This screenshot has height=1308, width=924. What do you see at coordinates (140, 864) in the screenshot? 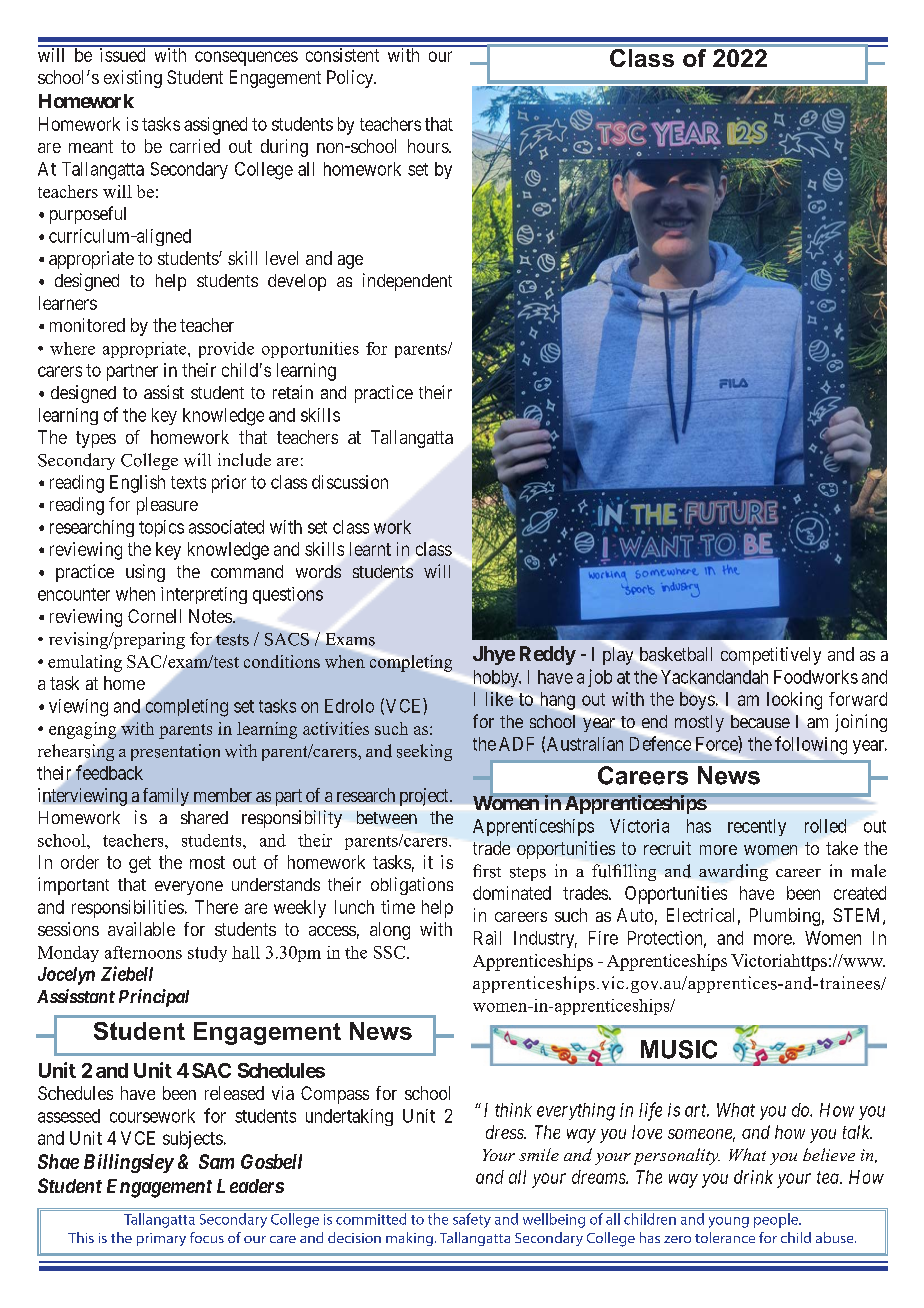
I see `get` at bounding box center [140, 864].
